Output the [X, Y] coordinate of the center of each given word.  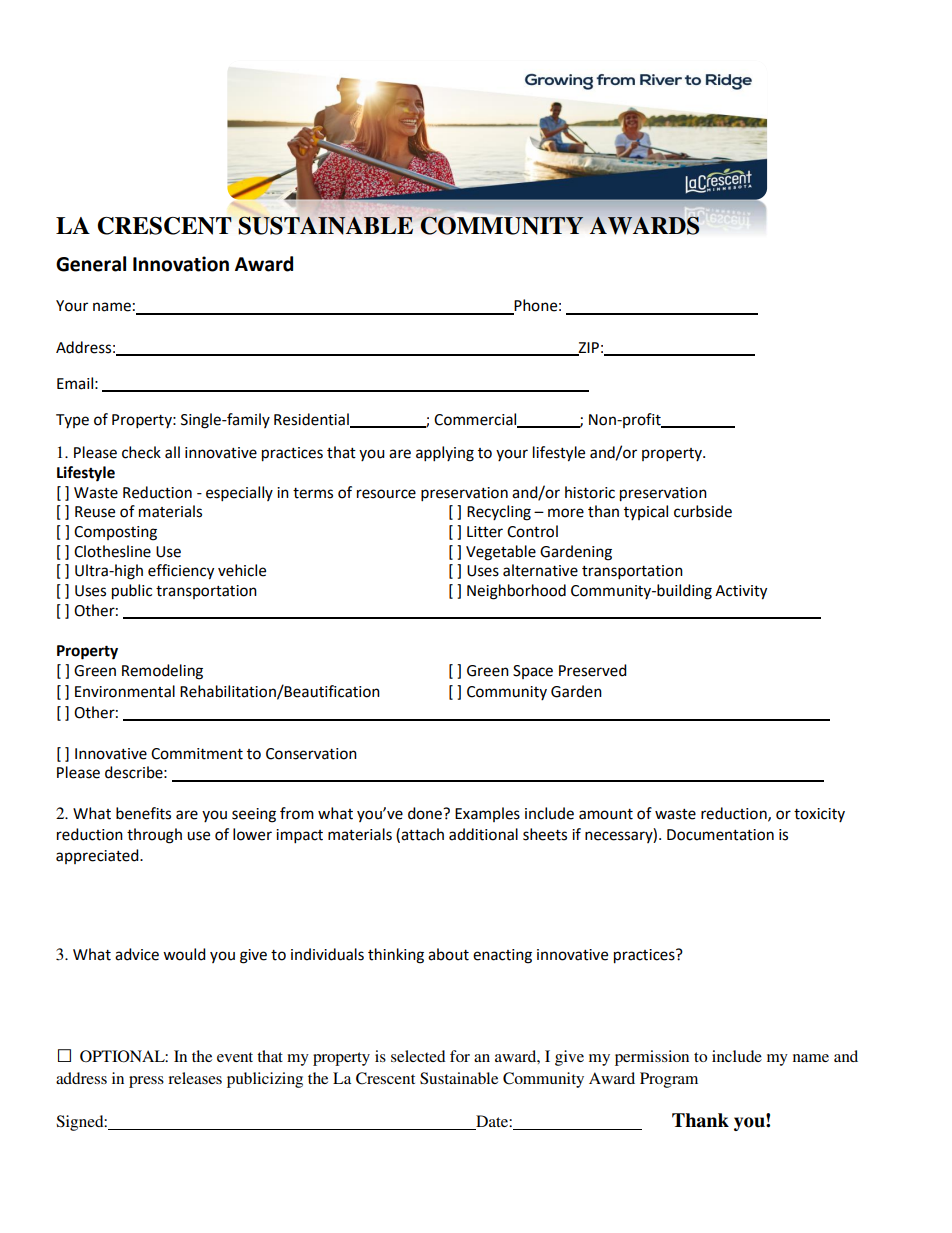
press [146, 1082]
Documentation [720, 835]
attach [422, 834]
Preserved [593, 670]
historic [590, 492]
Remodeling [162, 672]
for [460, 1056]
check [141, 452]
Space [533, 672]
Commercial [476, 420]
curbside [703, 511]
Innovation [181, 264]
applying [445, 454]
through [154, 836]
